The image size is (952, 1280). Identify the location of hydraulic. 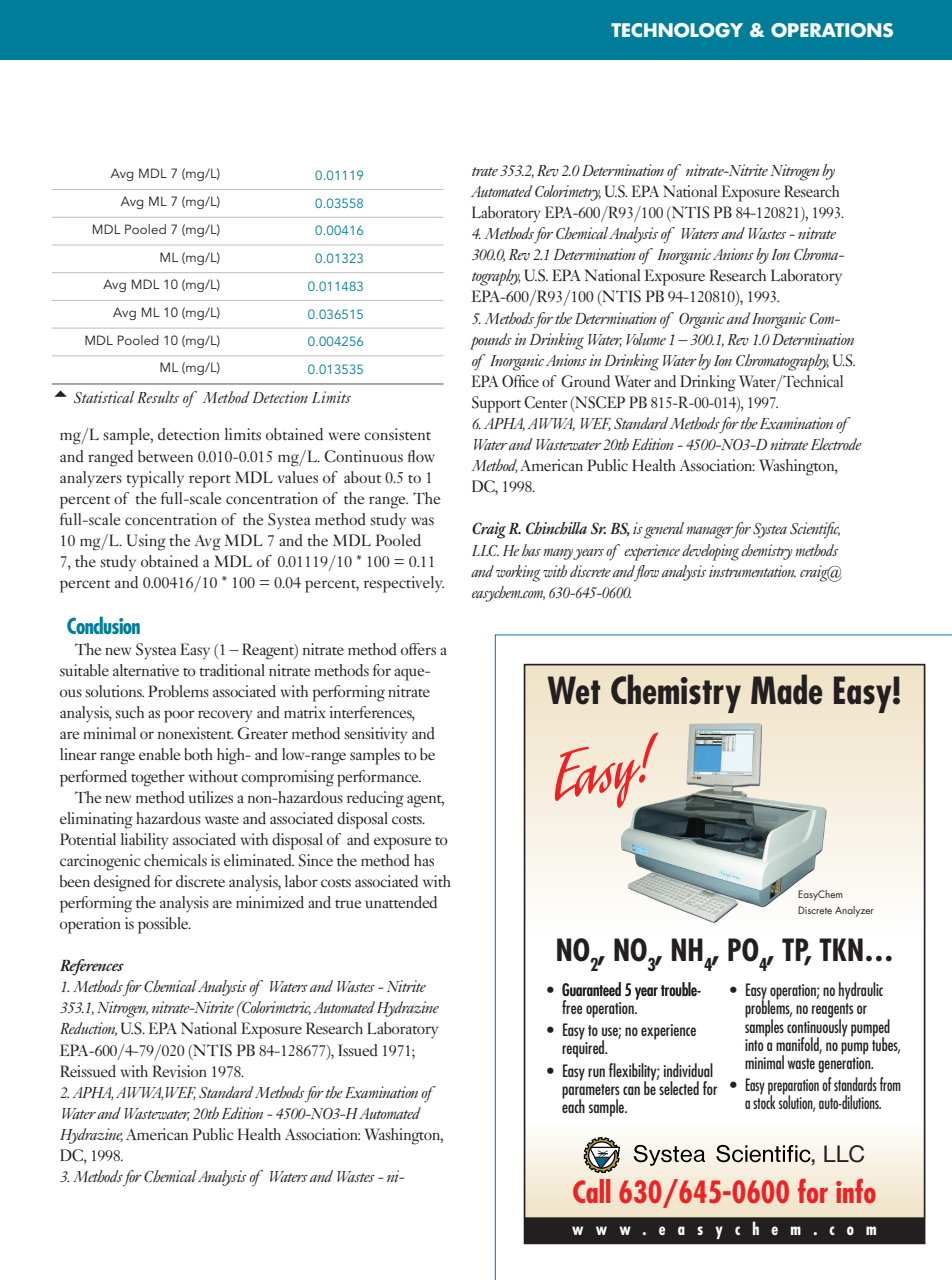
(861, 991).
